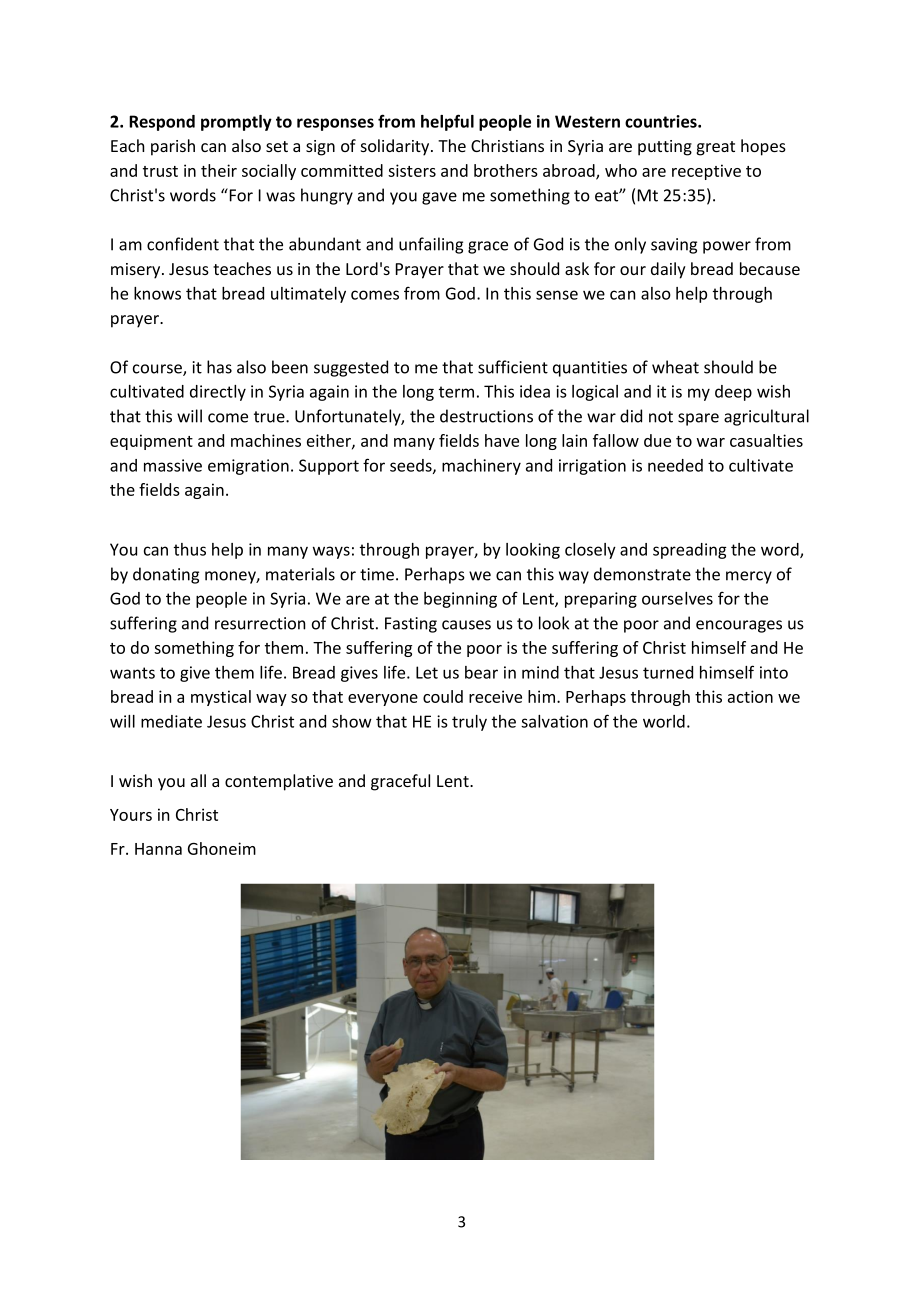 The width and height of the document is (924, 1308). I want to click on turned, so click(668, 672).
